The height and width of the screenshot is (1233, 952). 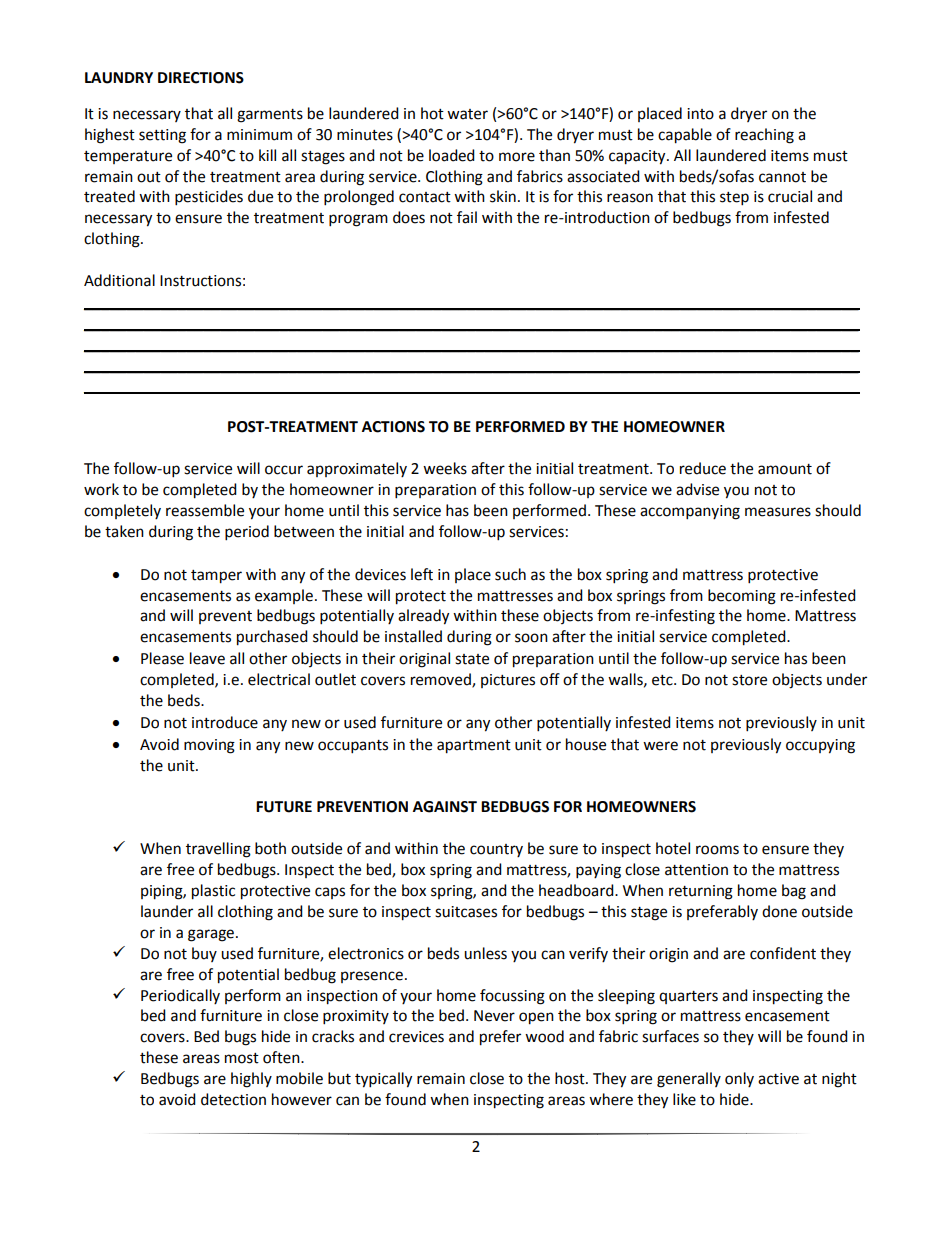 I want to click on water, so click(x=467, y=114).
